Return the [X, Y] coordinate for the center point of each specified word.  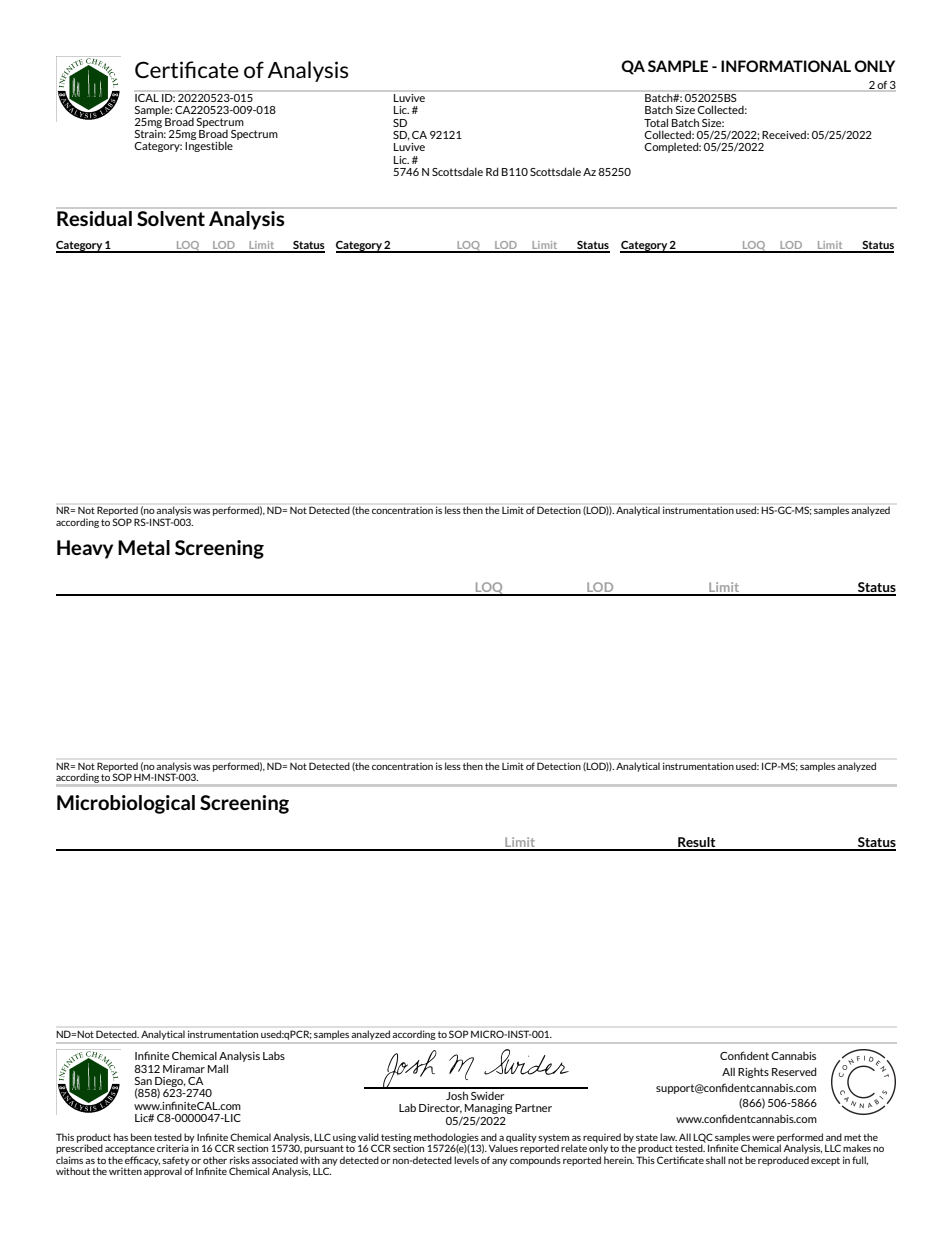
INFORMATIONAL [786, 66]
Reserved [794, 1071]
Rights [753, 1073]
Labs [274, 1056]
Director [440, 1109]
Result [697, 843]
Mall [218, 1068]
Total [656, 122]
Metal [144, 547]
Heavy [85, 549]
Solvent [171, 218]
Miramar [184, 1069]
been [141, 1137]
